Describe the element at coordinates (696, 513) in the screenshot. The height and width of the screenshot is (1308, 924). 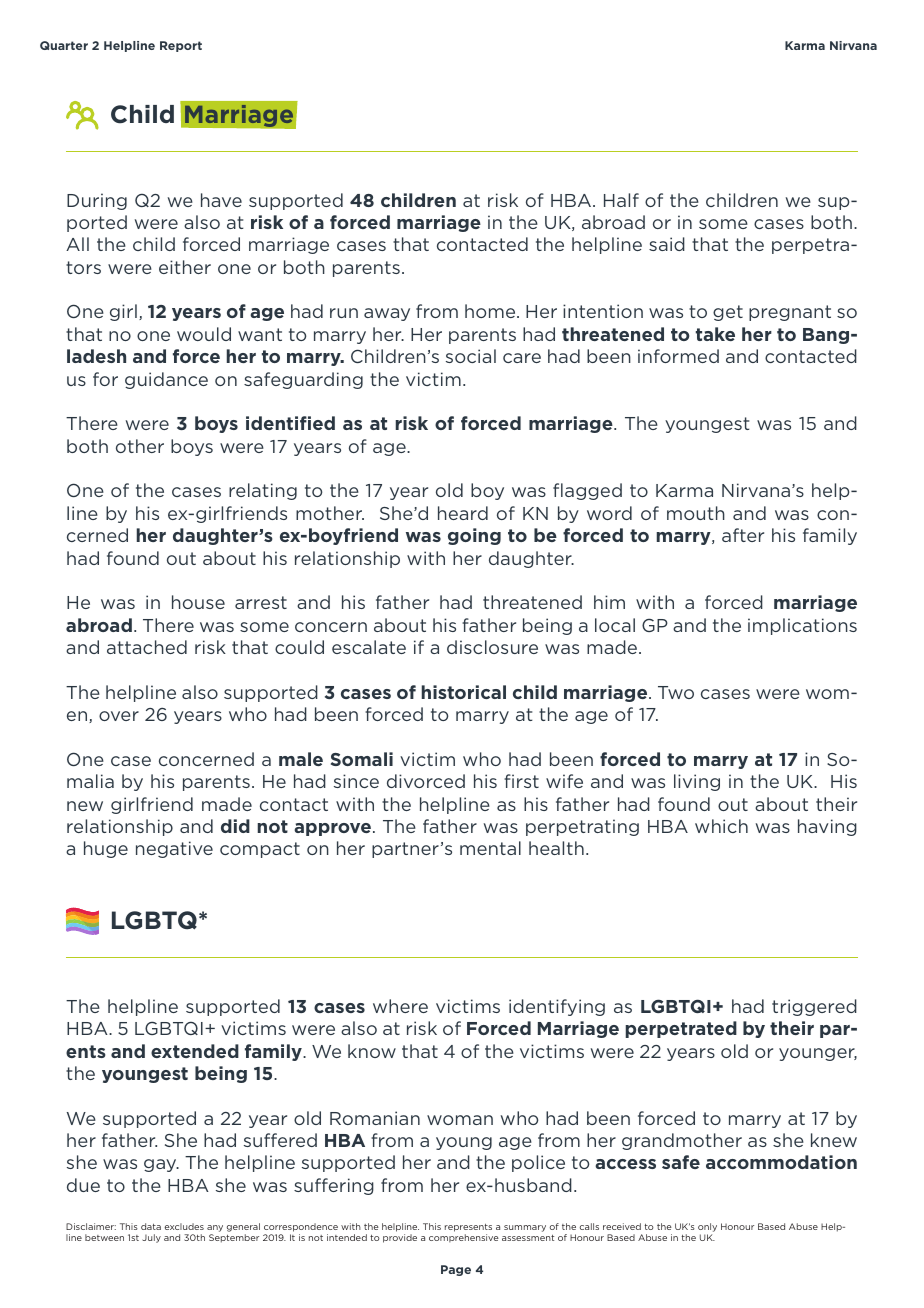
I see `mouth` at that location.
